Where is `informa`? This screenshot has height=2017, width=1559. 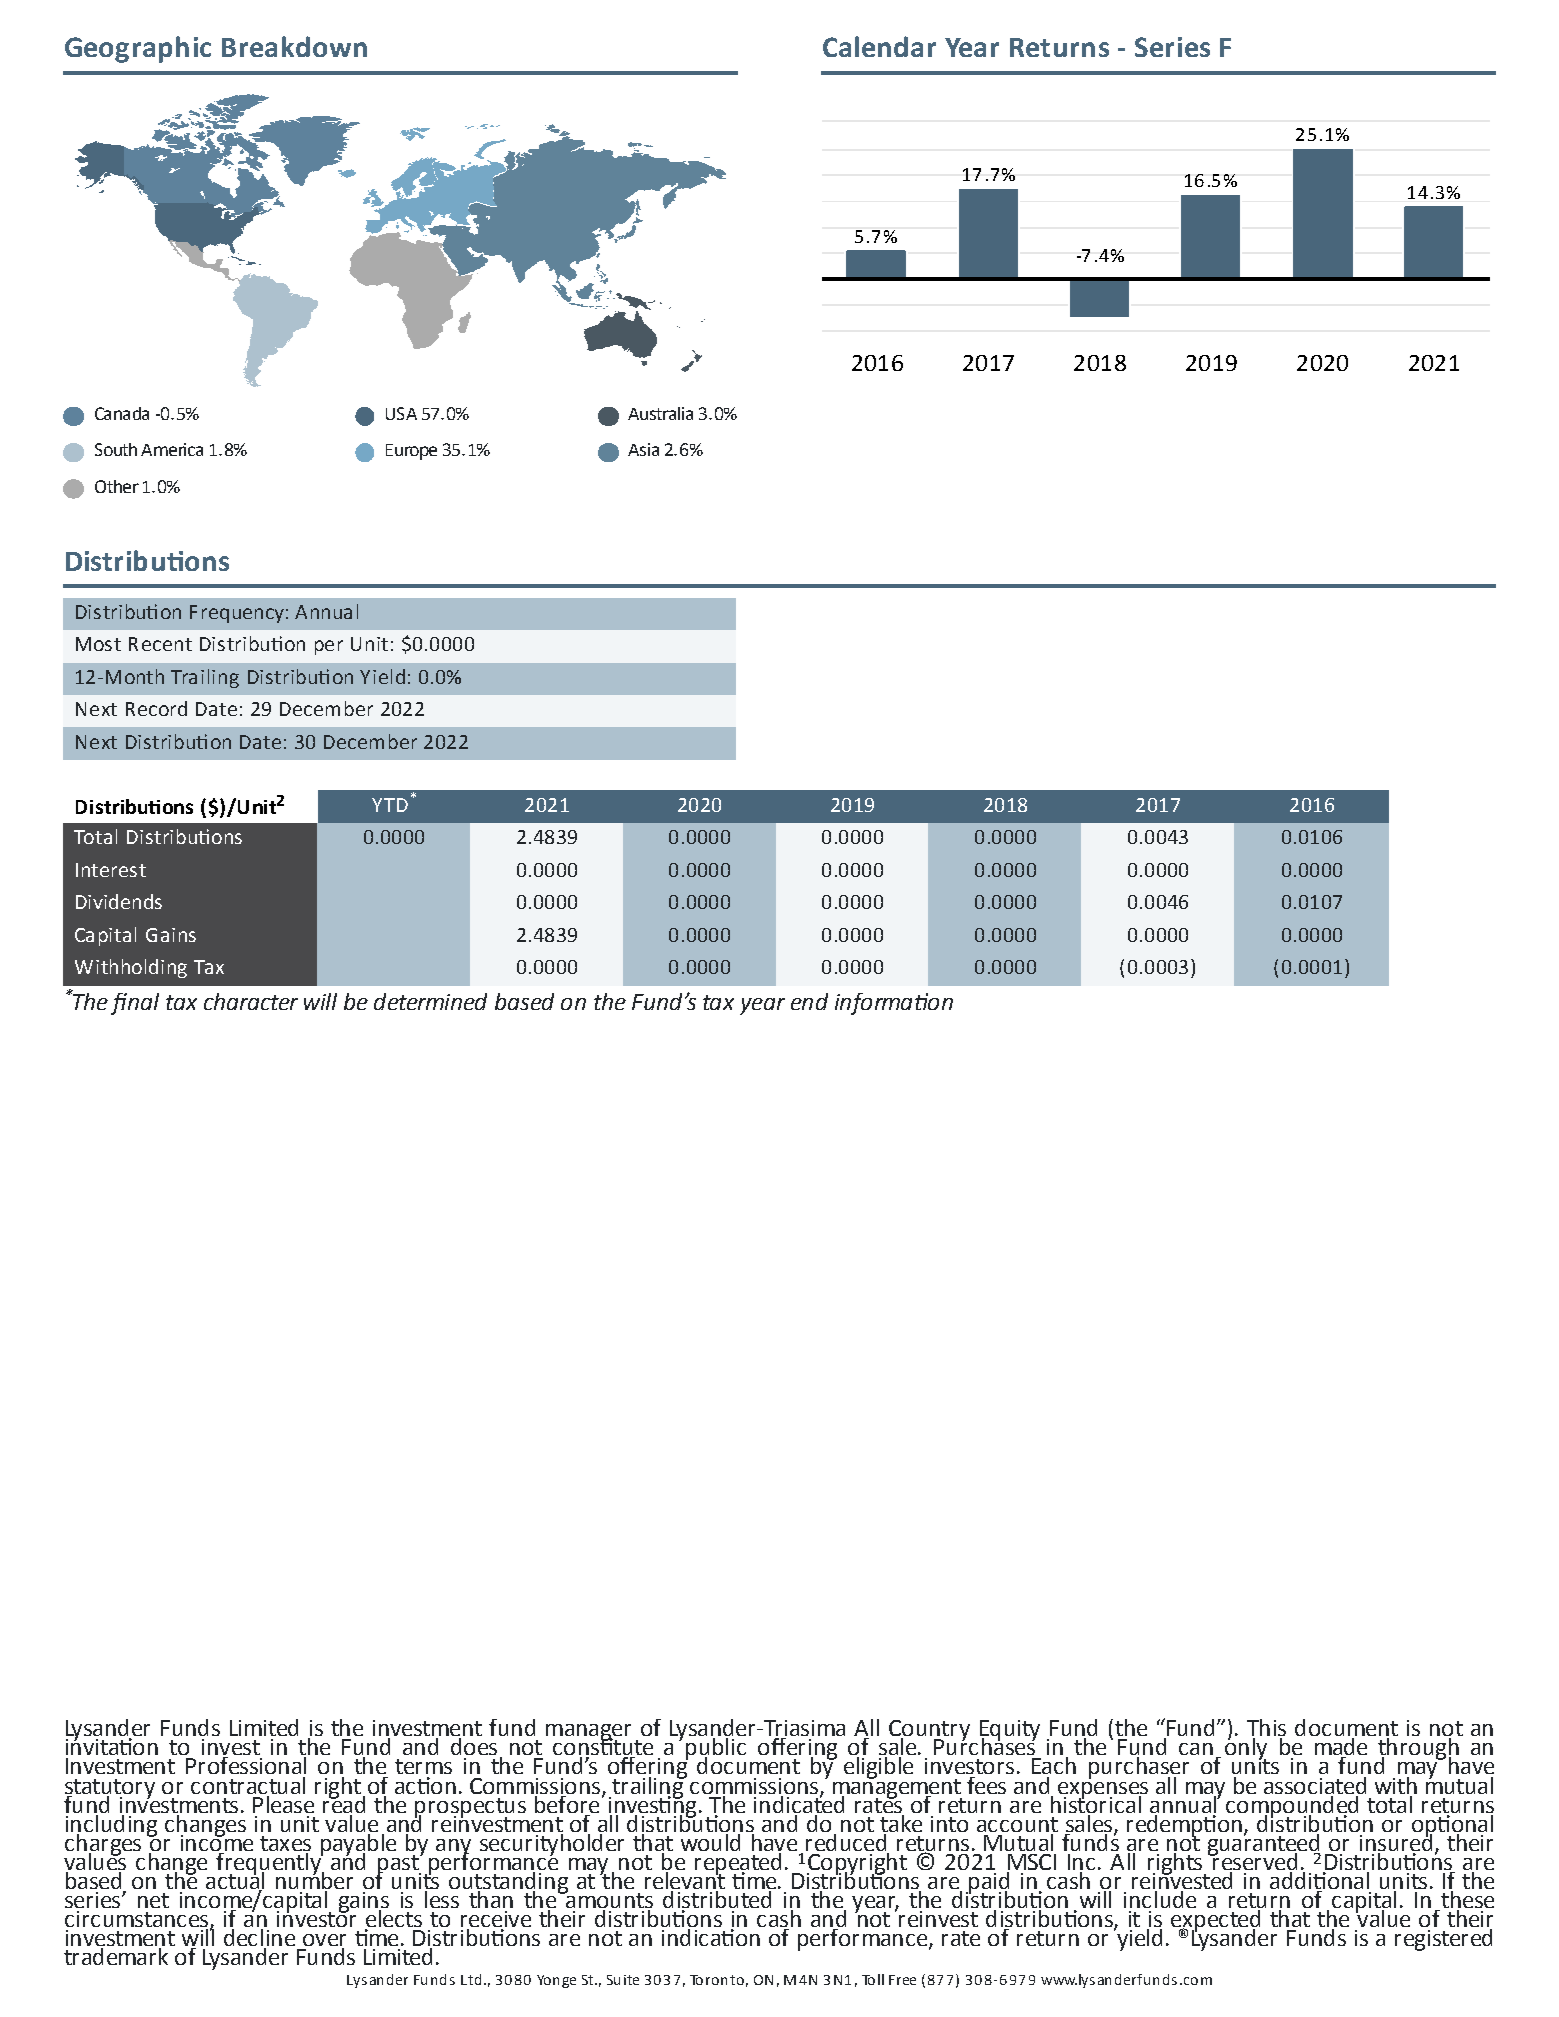 informa is located at coordinates (873, 1004).
